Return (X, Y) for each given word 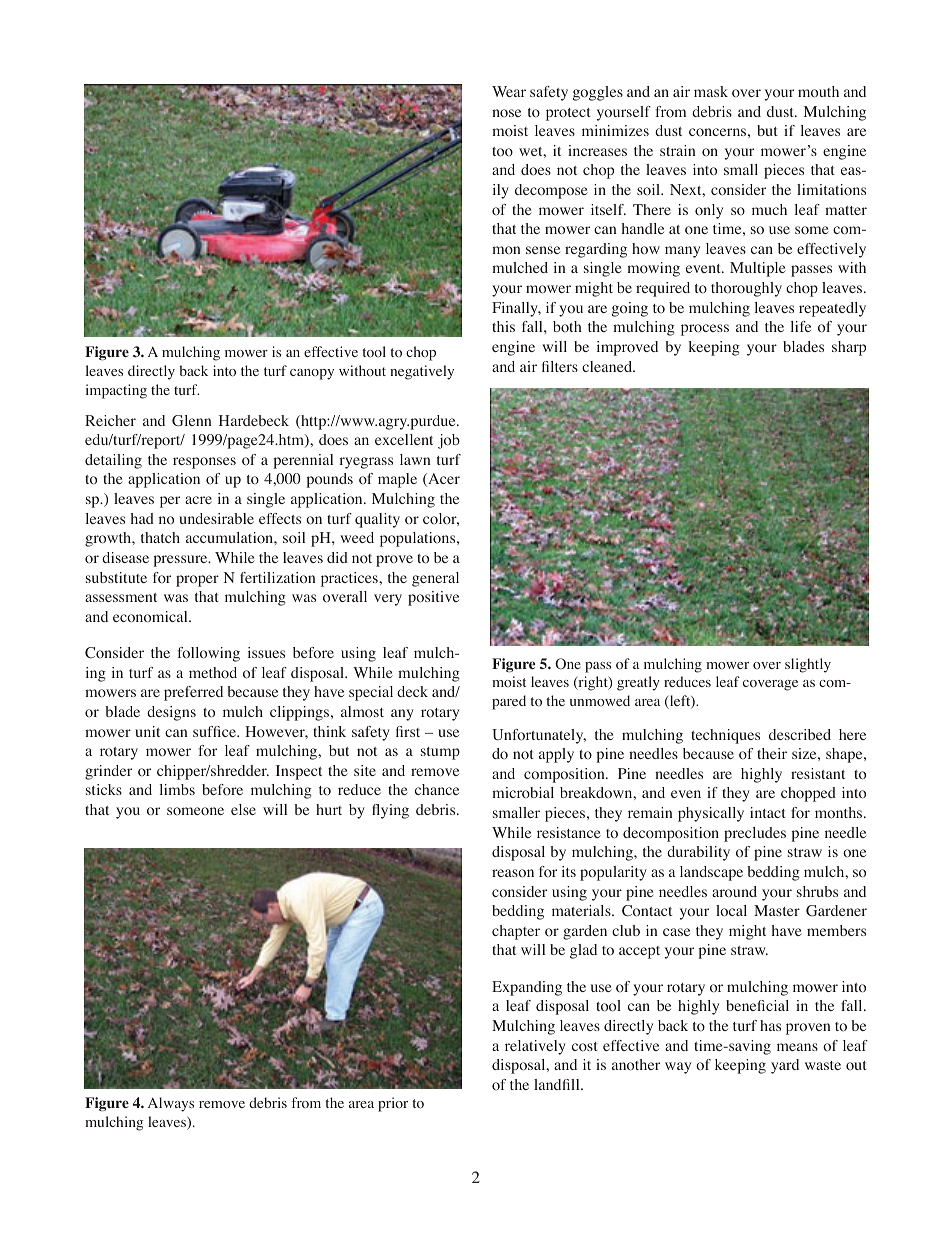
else (243, 809)
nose (506, 113)
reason (513, 873)
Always (171, 1104)
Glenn (191, 420)
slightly (808, 665)
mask (711, 91)
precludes (755, 834)
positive (433, 598)
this (503, 326)
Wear (509, 91)
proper (197, 581)
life (801, 326)
